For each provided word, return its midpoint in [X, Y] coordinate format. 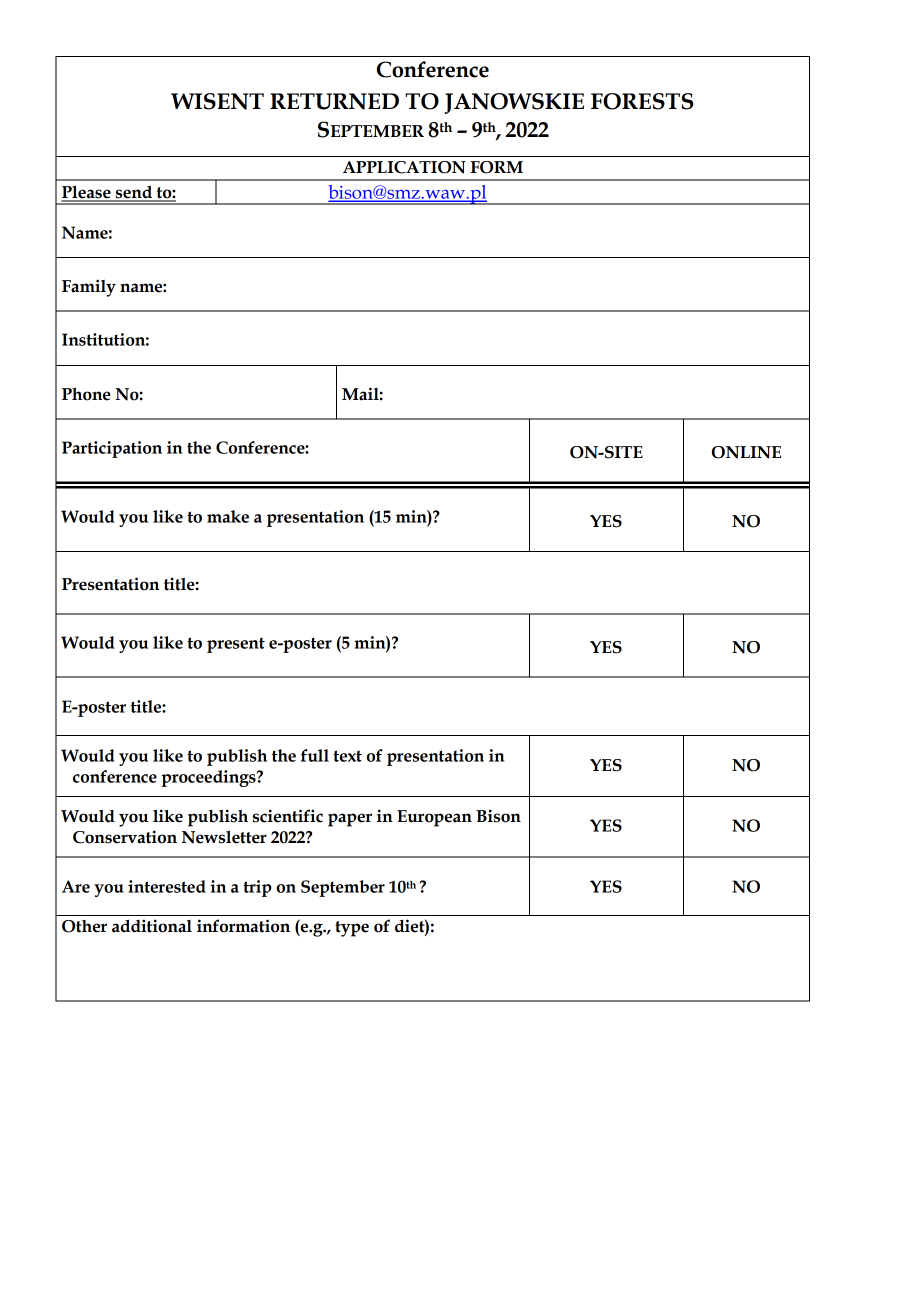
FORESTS [642, 101]
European [434, 818]
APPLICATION [404, 167]
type [352, 929]
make [228, 516]
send [134, 193]
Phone [86, 394]
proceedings [209, 778]
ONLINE [746, 452]
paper [350, 820]
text [347, 756]
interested [167, 886]
